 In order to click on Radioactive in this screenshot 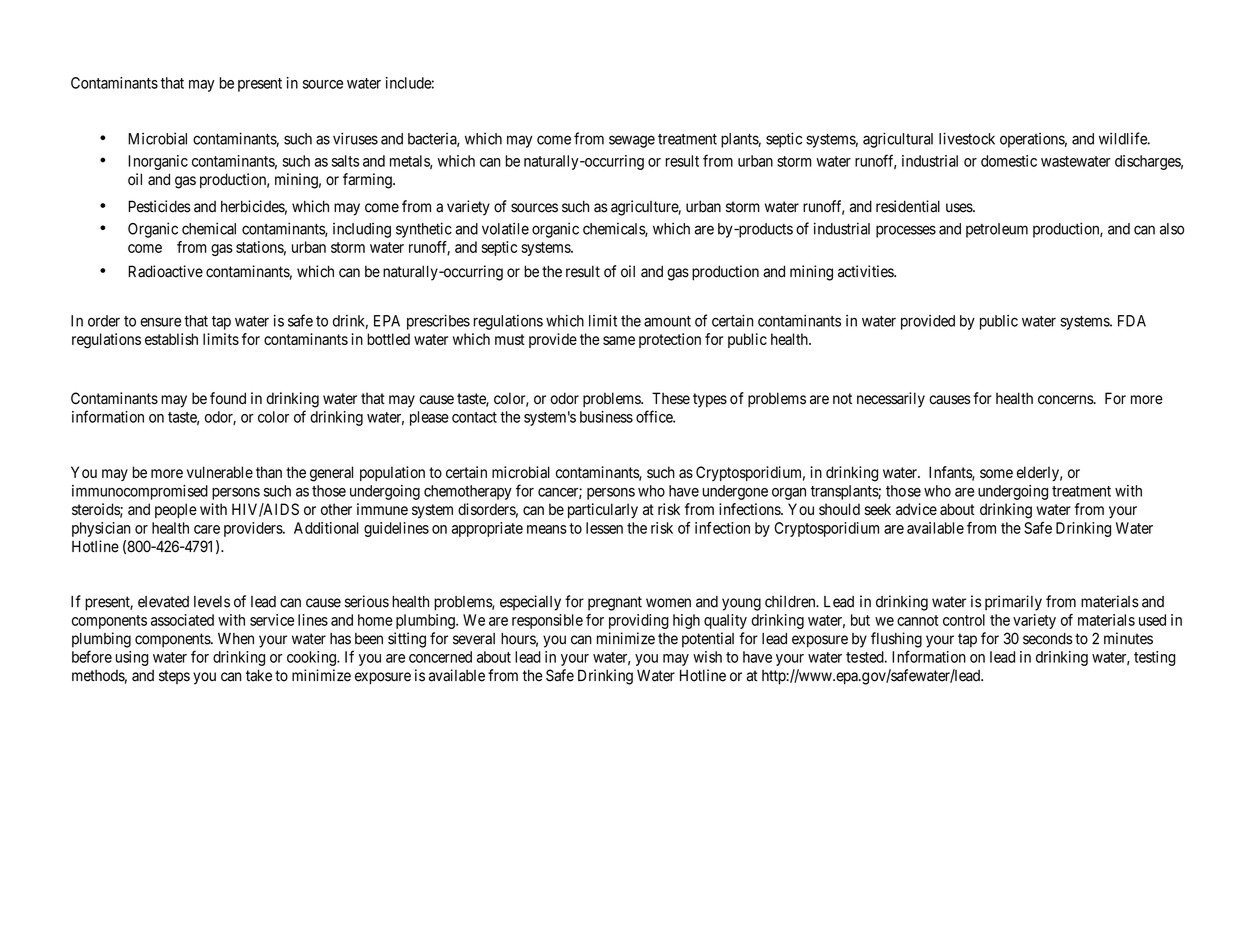, I will do `click(165, 271)`.
